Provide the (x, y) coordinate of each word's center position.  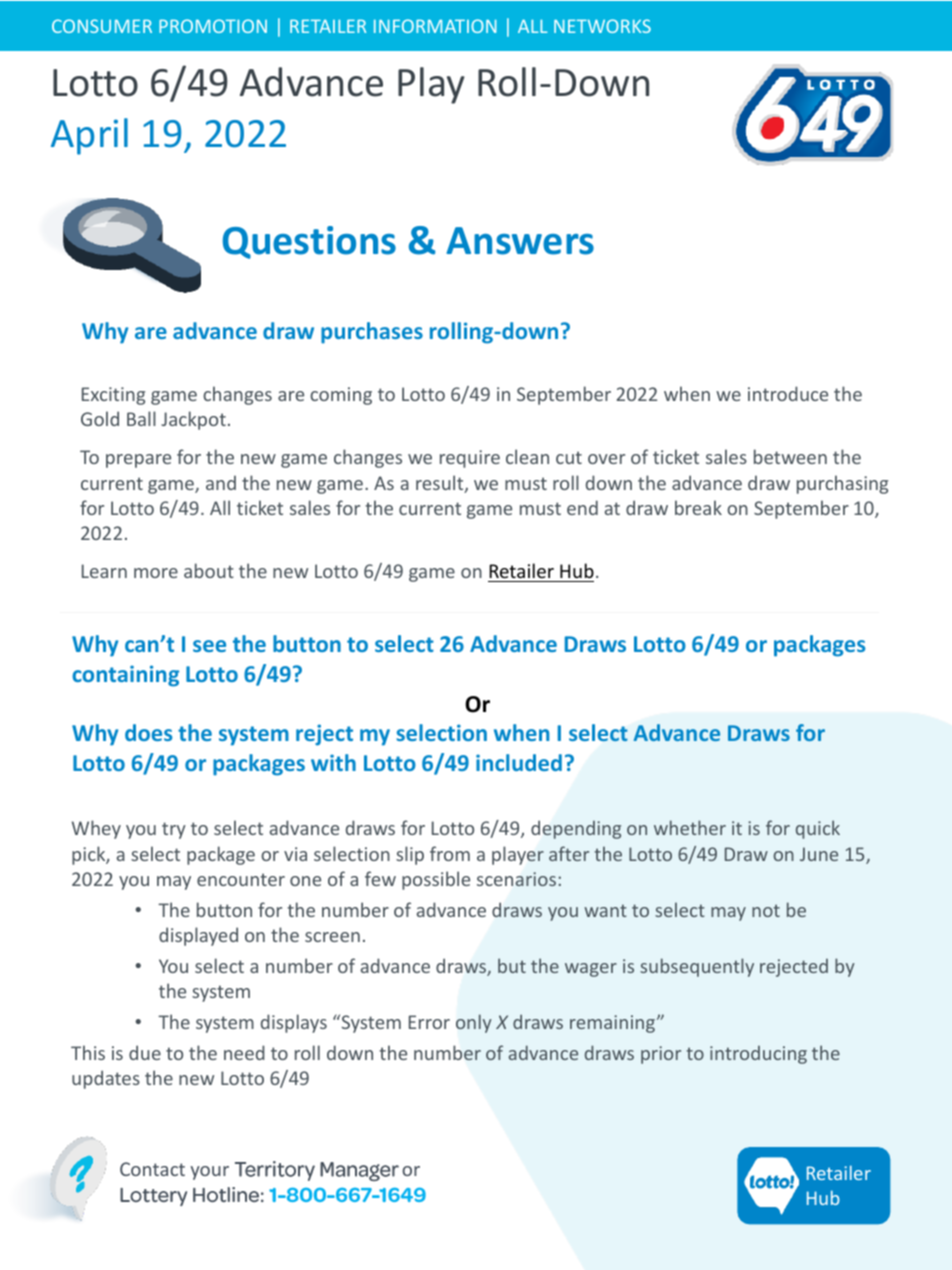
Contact (152, 1169)
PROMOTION (213, 26)
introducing (758, 1055)
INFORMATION (435, 26)
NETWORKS (602, 26)
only (474, 1023)
